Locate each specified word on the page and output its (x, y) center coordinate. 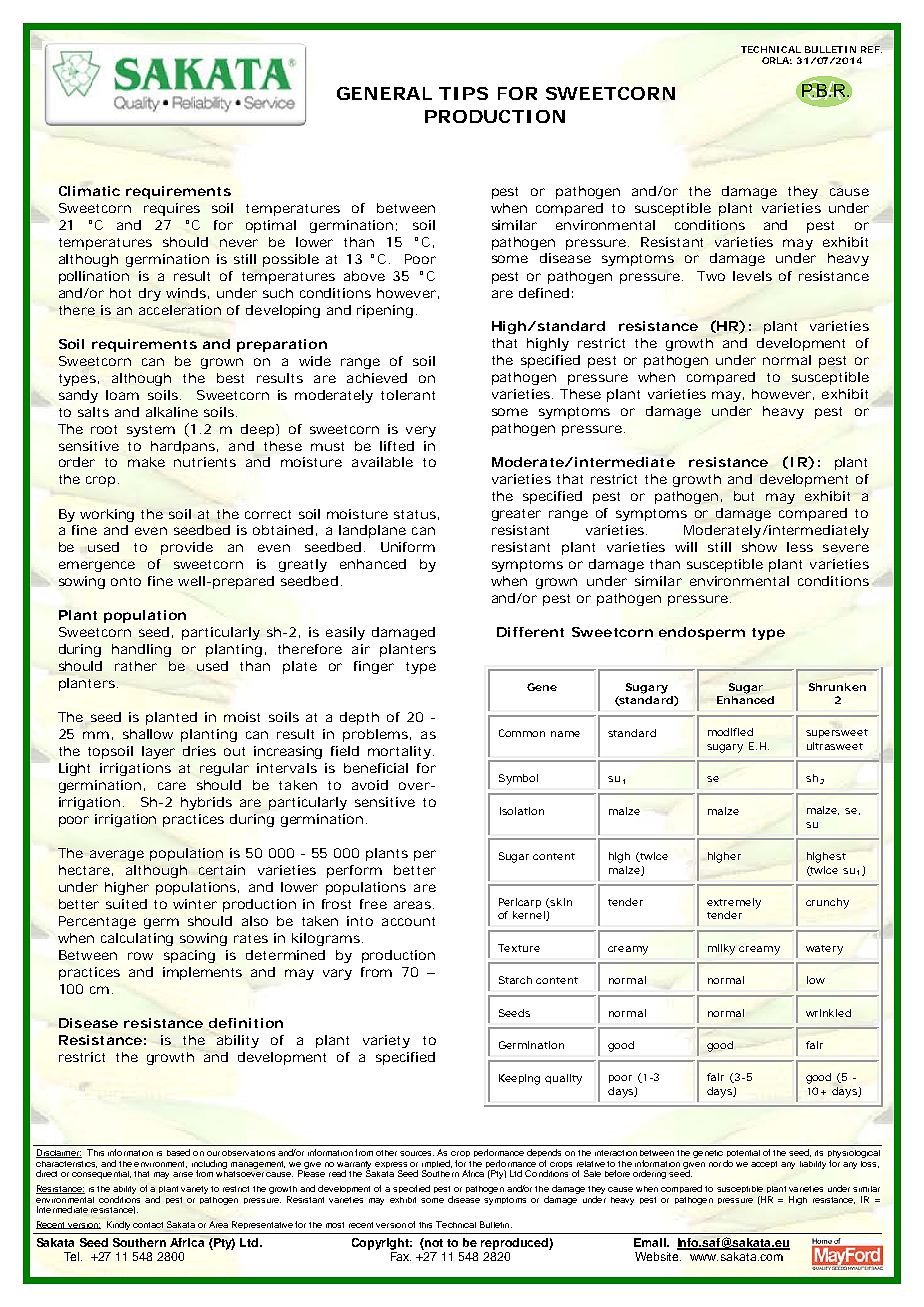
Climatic (89, 191)
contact (148, 1225)
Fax (401, 1256)
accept (764, 1164)
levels (752, 276)
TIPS (463, 93)
